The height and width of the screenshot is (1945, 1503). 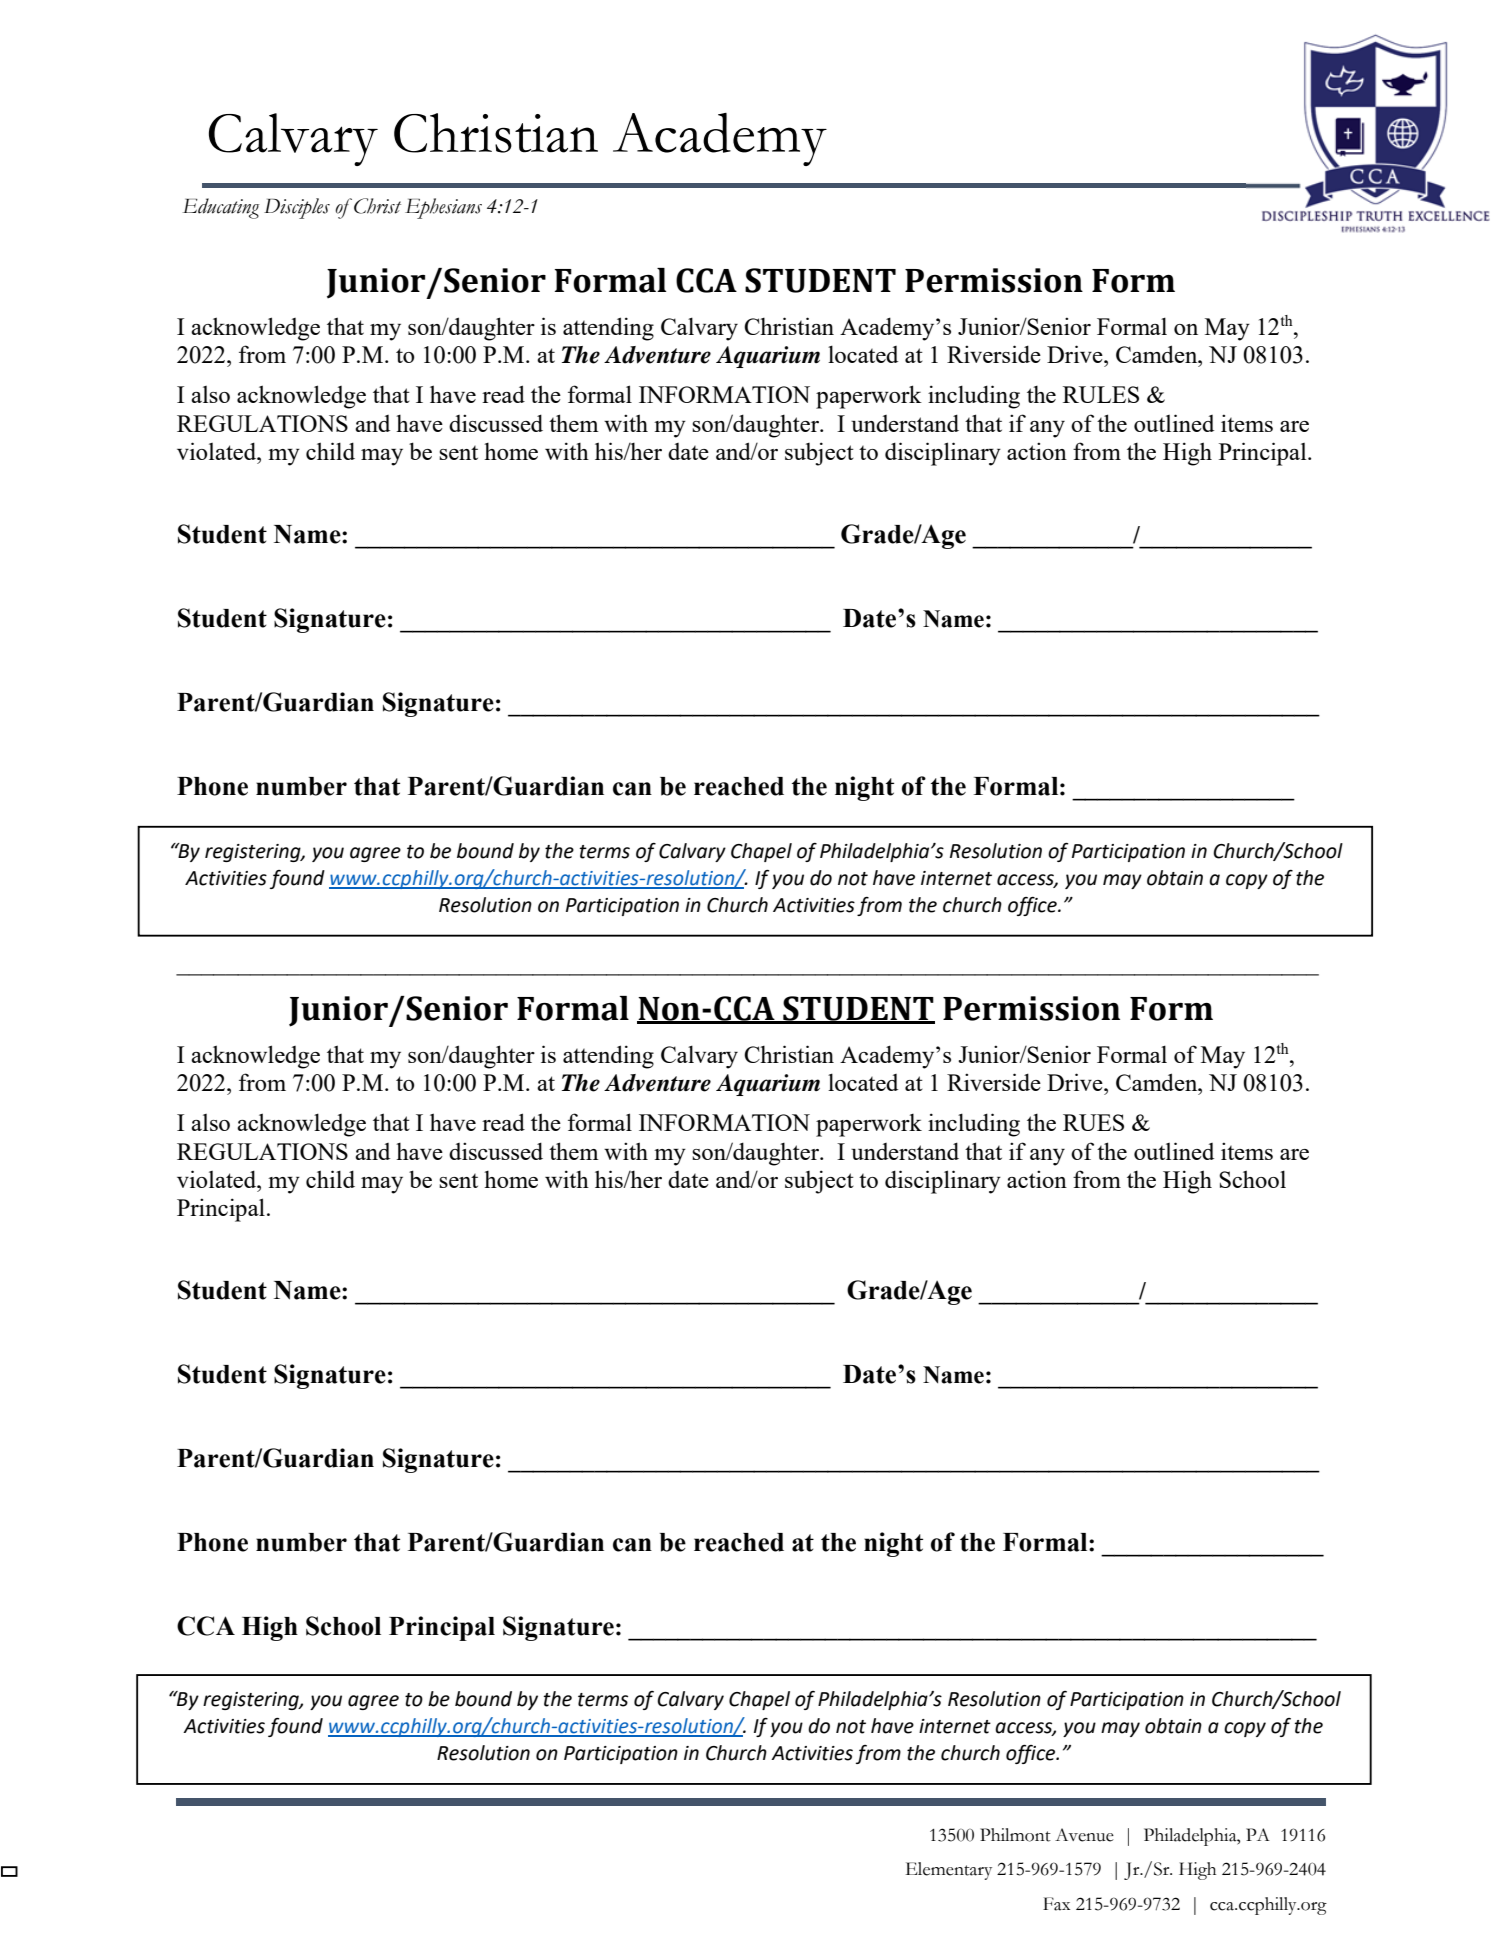 I want to click on RULES, so click(x=1101, y=394).
